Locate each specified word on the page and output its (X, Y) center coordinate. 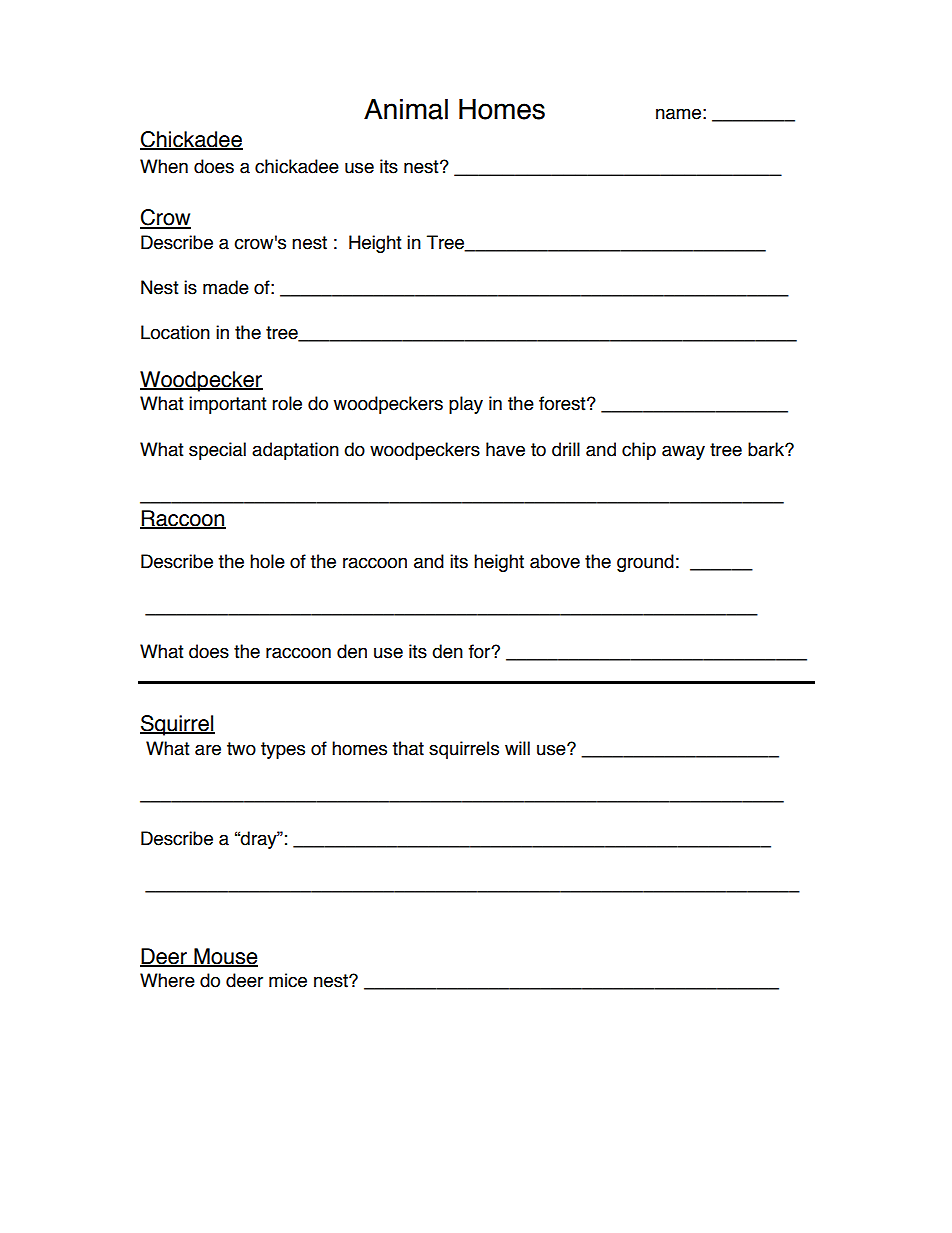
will (517, 748)
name (678, 114)
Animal (406, 109)
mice (288, 980)
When (164, 166)
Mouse (225, 957)
